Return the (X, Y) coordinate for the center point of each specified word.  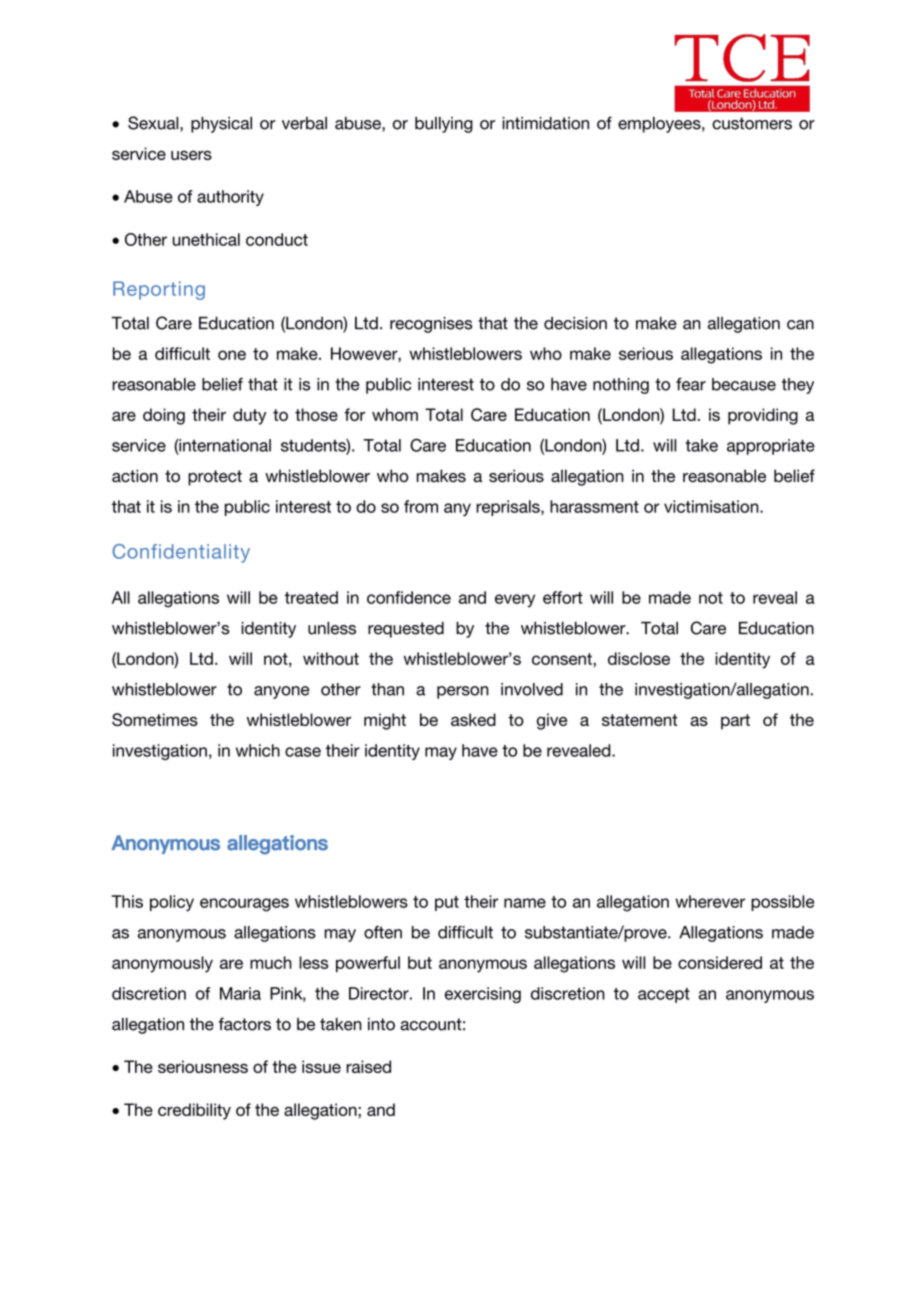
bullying (444, 125)
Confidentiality (181, 553)
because (744, 384)
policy (172, 903)
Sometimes (155, 719)
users (191, 155)
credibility (194, 1111)
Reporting (159, 290)
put (447, 903)
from (421, 506)
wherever (710, 901)
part (735, 722)
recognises (431, 325)
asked (473, 719)
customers (752, 123)
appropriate (771, 447)
